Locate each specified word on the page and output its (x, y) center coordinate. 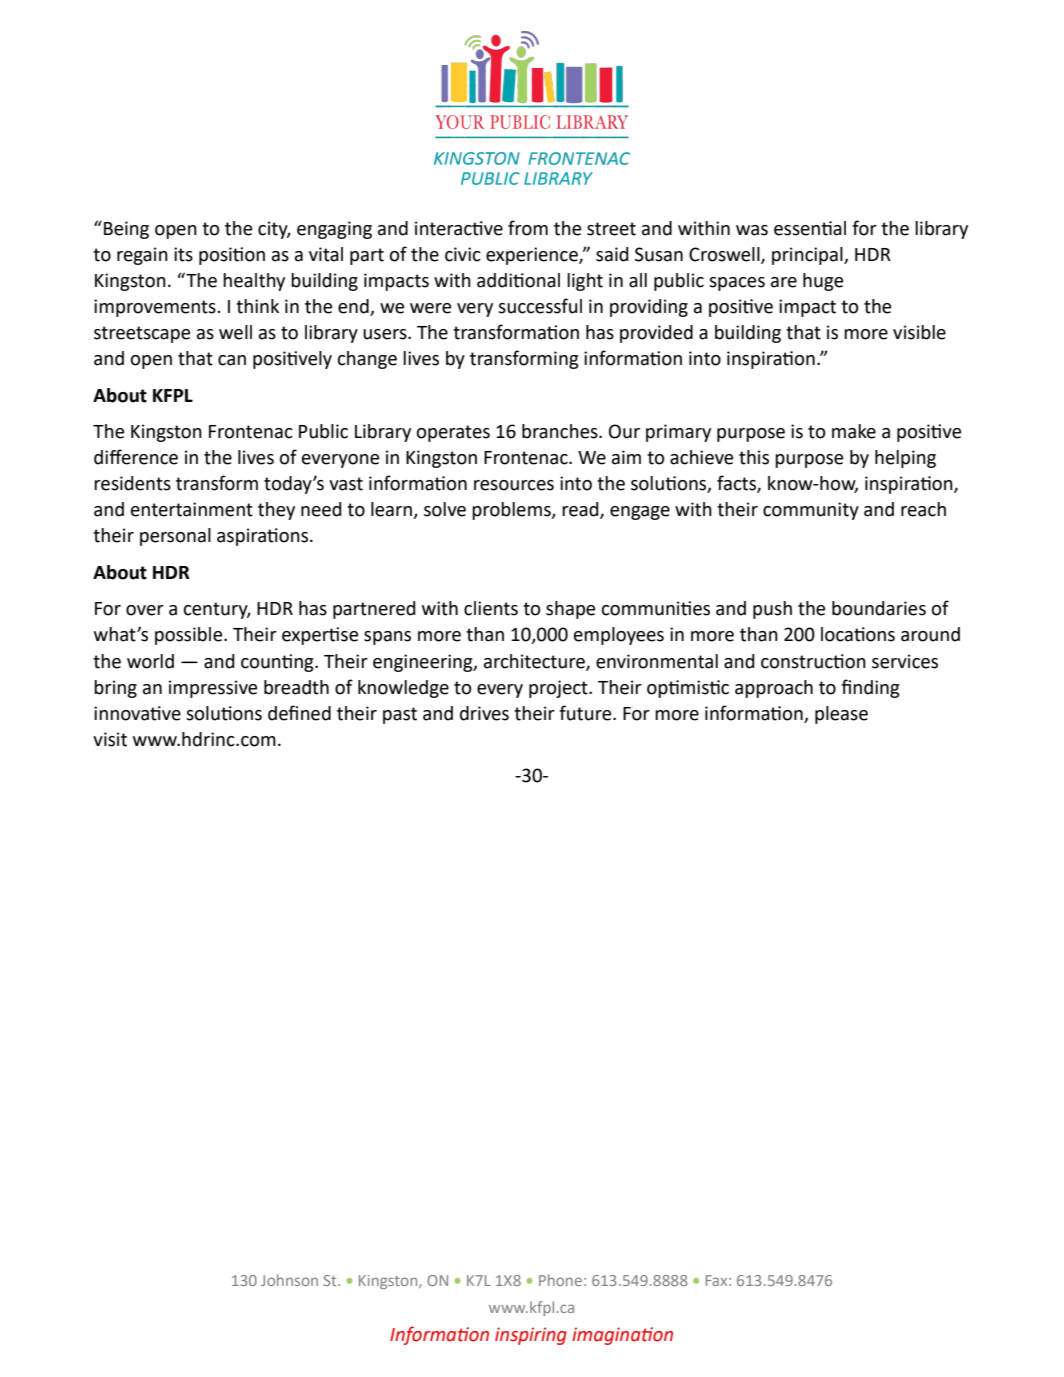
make (854, 431)
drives (484, 713)
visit (110, 739)
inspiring (531, 1336)
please (841, 715)
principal (808, 256)
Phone (560, 1280)
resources (514, 485)
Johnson (289, 1280)
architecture (535, 662)
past (400, 715)
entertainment (192, 509)
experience (533, 256)
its (183, 254)
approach (774, 689)
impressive (213, 689)
